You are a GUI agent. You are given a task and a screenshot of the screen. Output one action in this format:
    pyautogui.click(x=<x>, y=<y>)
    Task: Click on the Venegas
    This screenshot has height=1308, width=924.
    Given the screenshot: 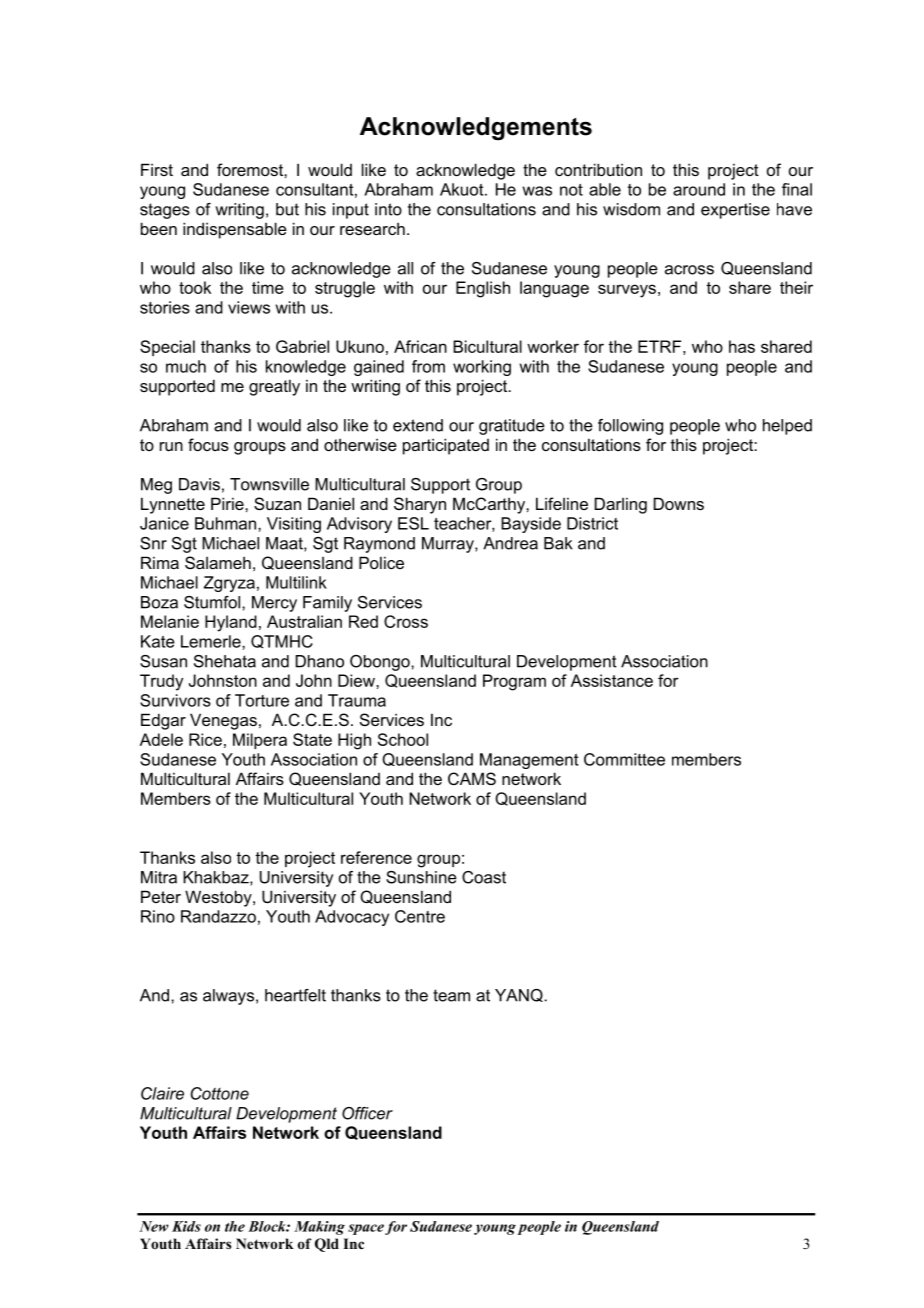 What is the action you would take?
    pyautogui.click(x=223, y=721)
